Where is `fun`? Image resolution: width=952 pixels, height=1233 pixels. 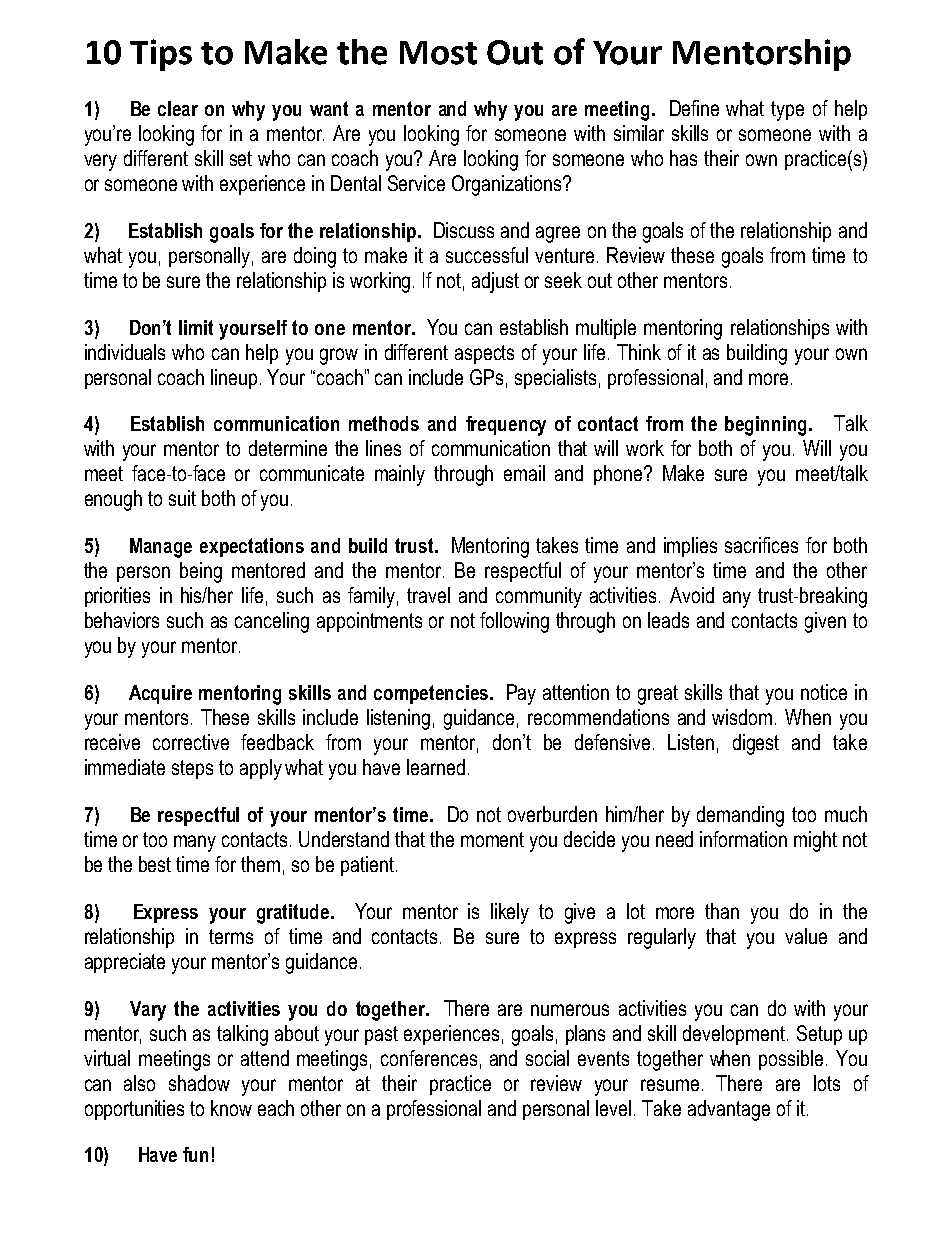
fun is located at coordinates (195, 1154).
